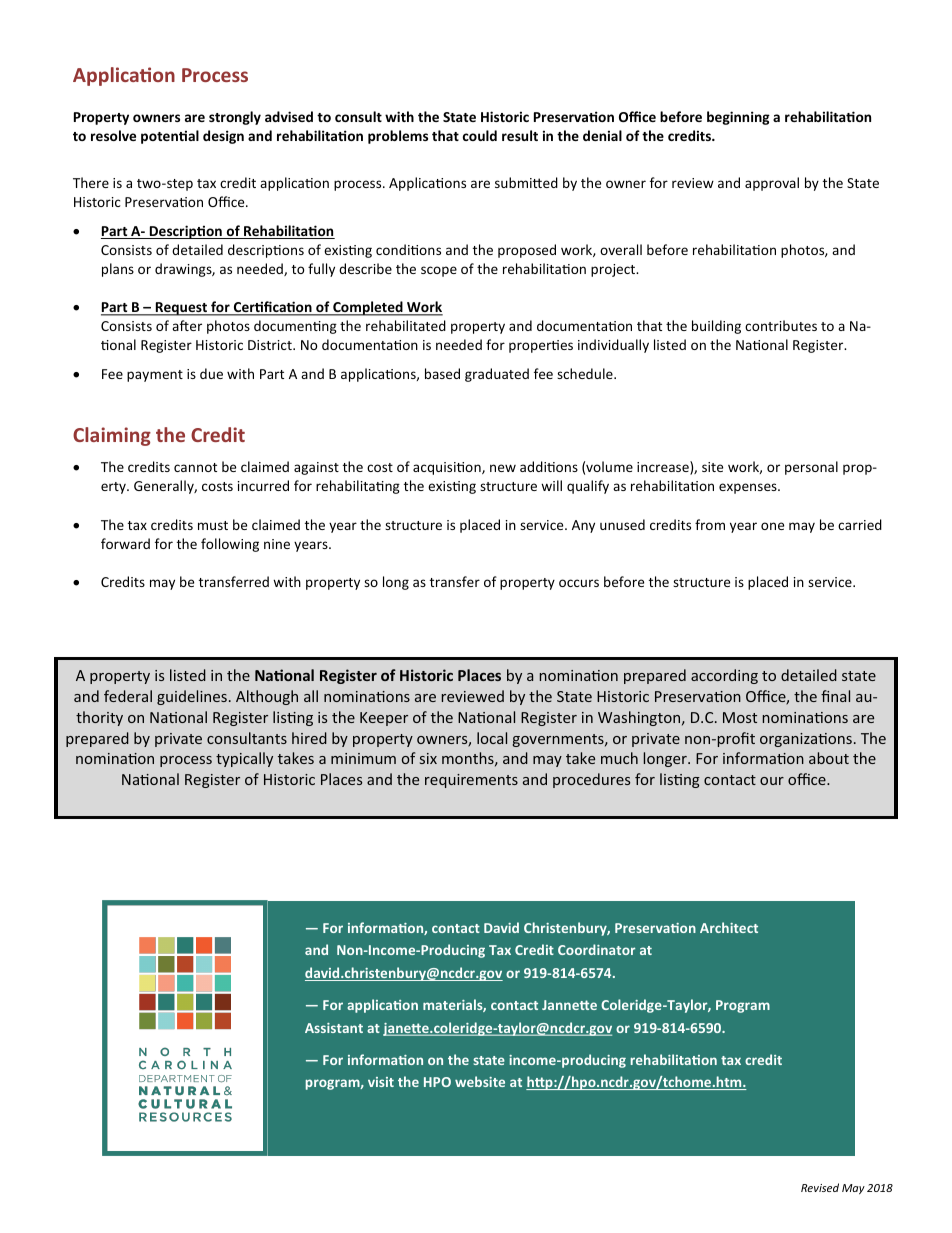 The width and height of the document is (952, 1233). I want to click on occurs, so click(579, 583).
